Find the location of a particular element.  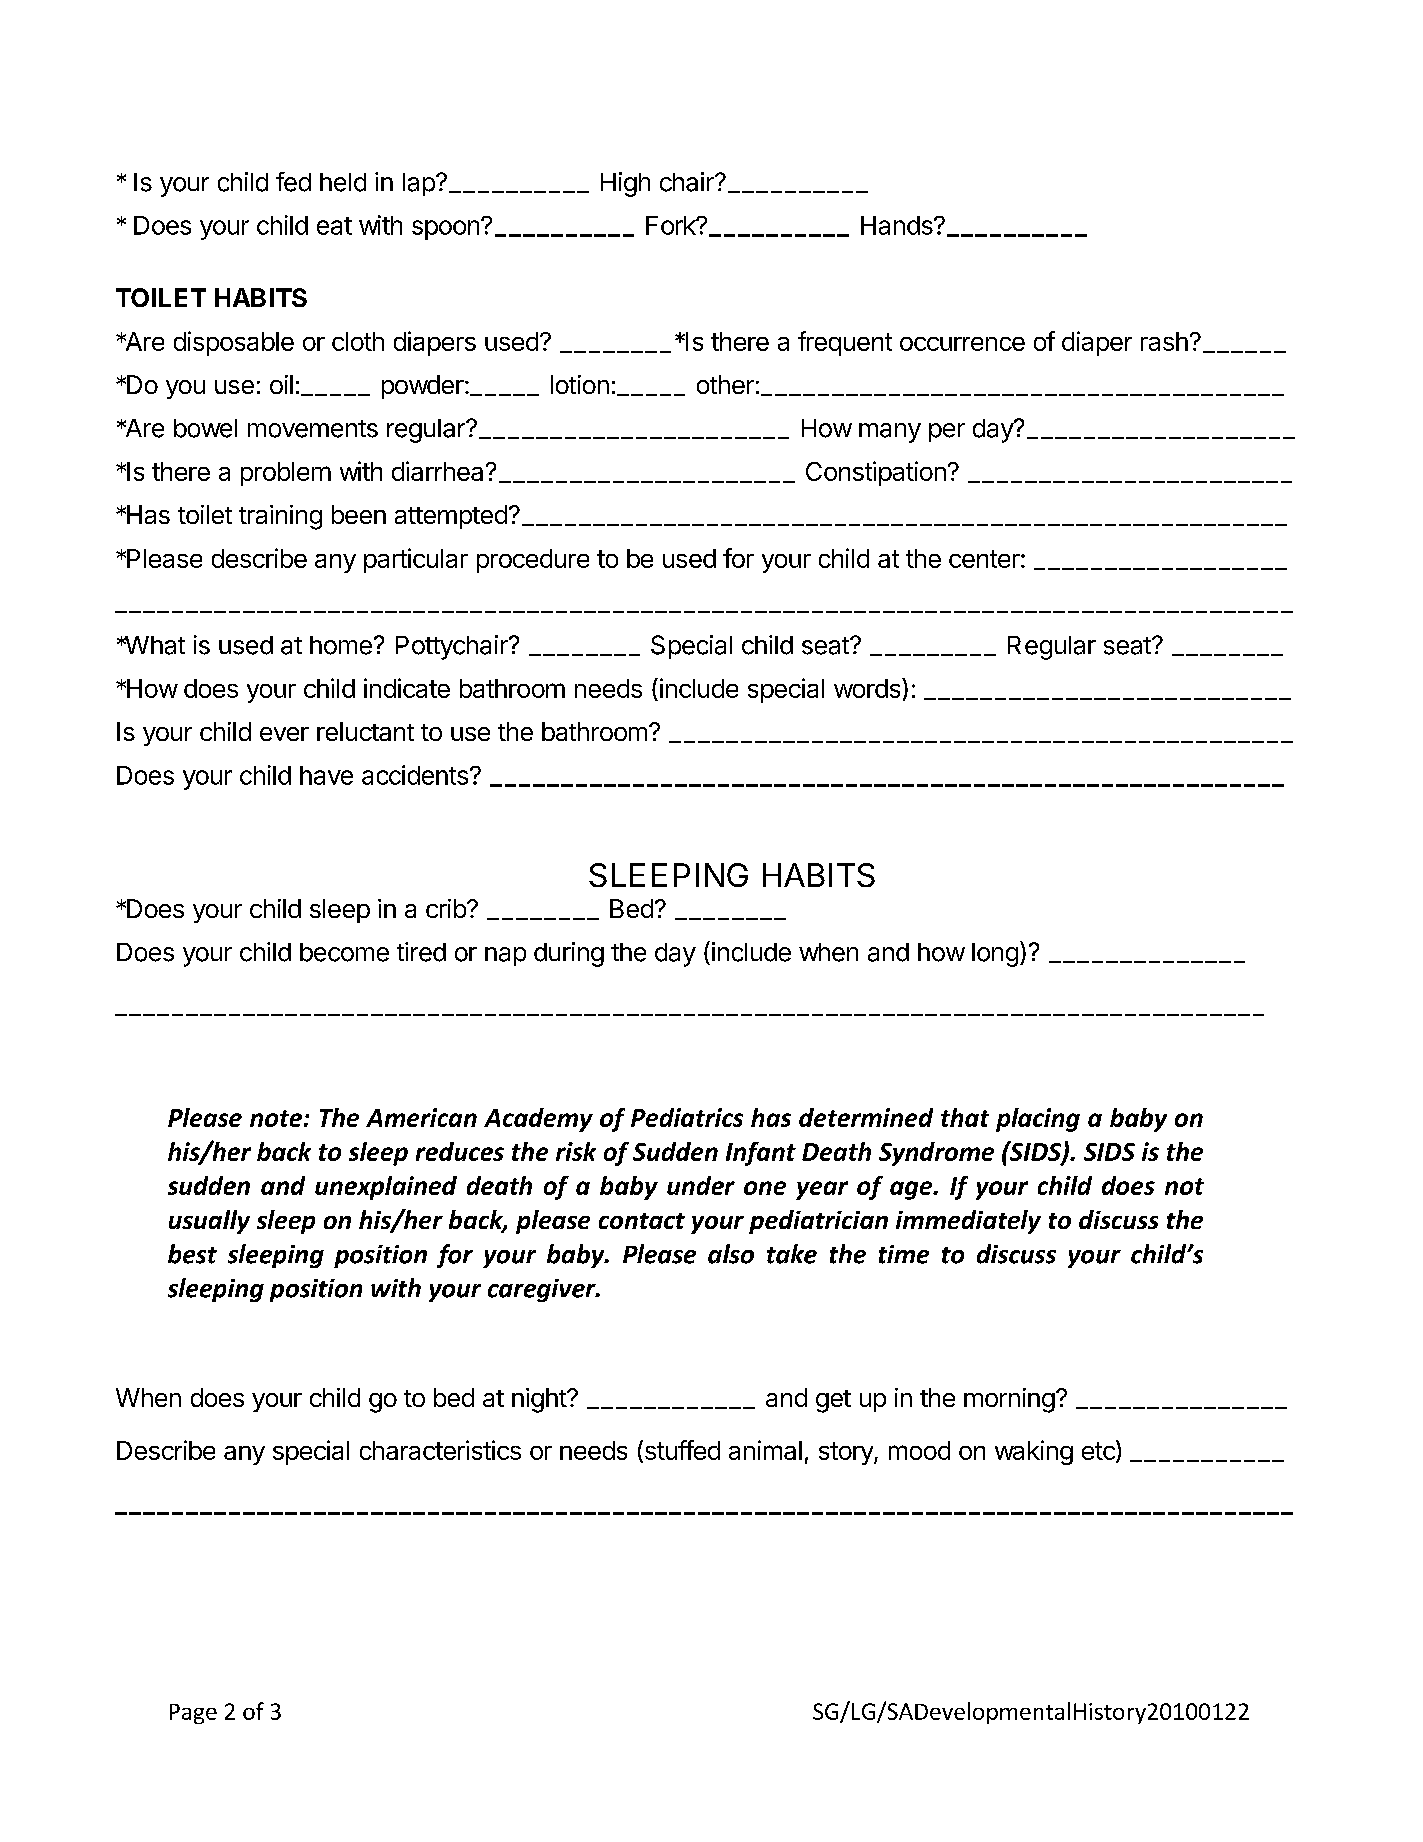

Page is located at coordinates (193, 1714).
